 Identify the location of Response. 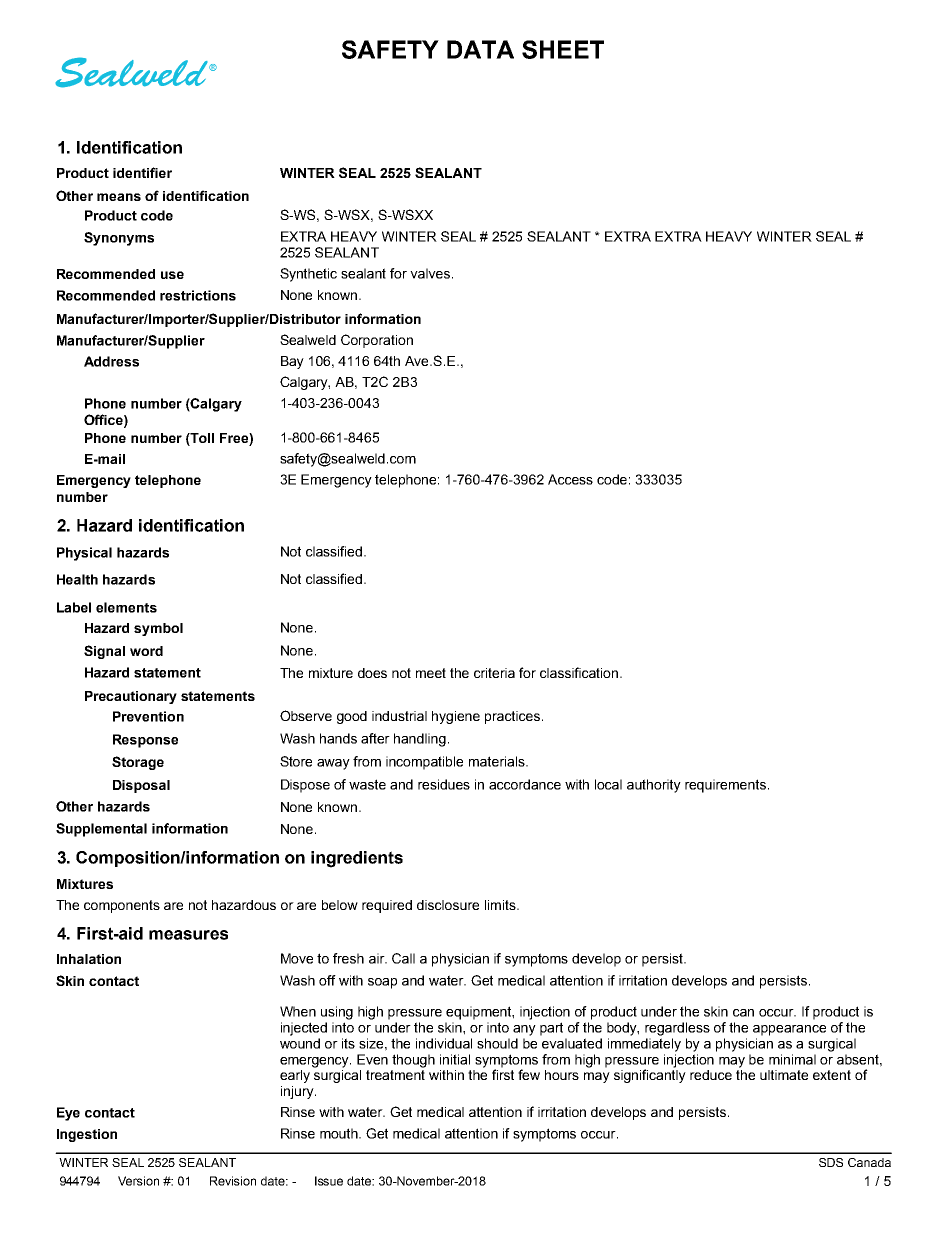
(145, 741).
